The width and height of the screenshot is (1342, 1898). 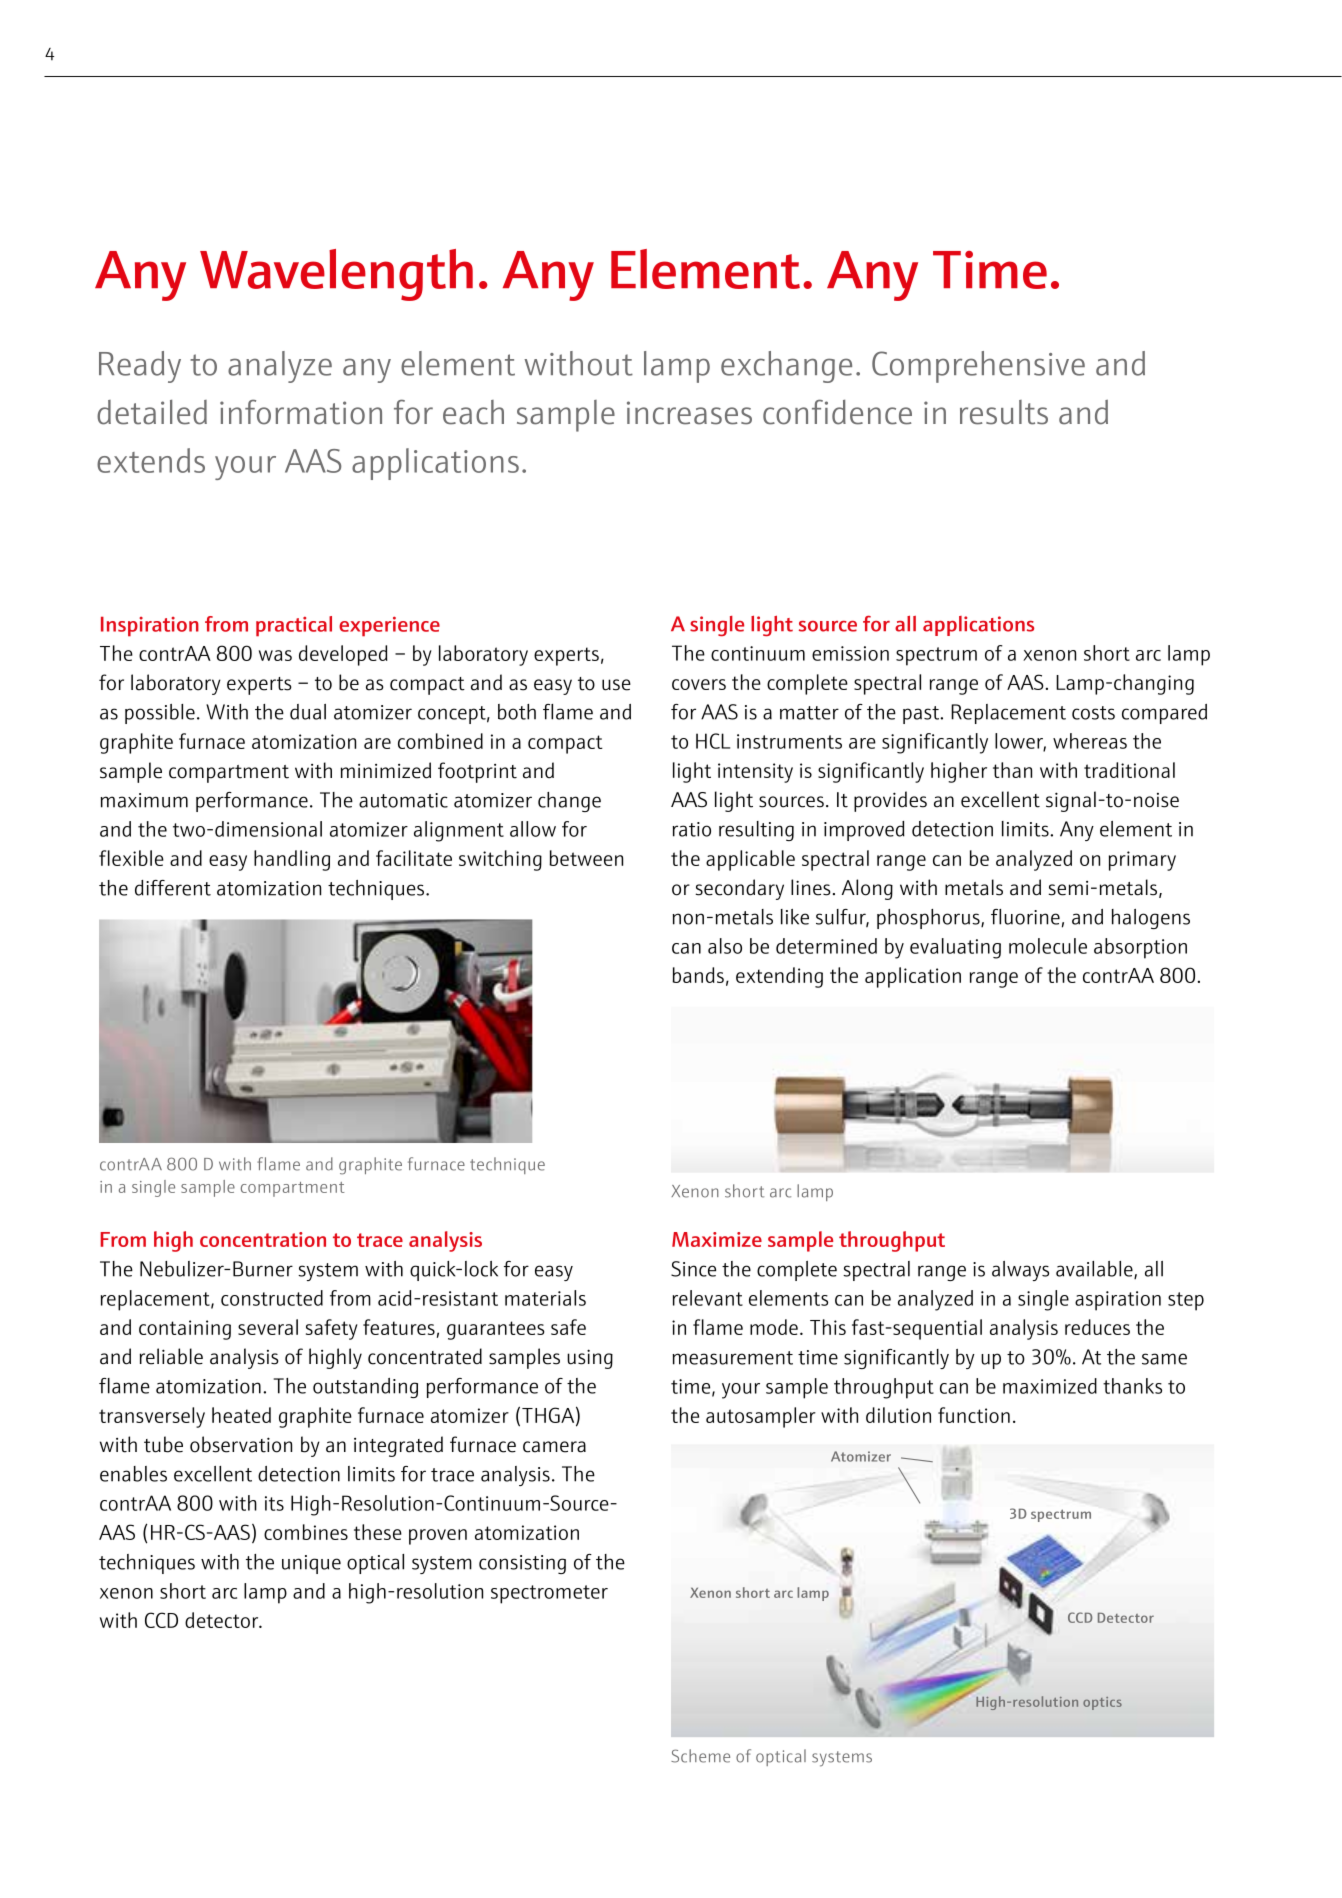 I want to click on different, so click(x=173, y=888).
